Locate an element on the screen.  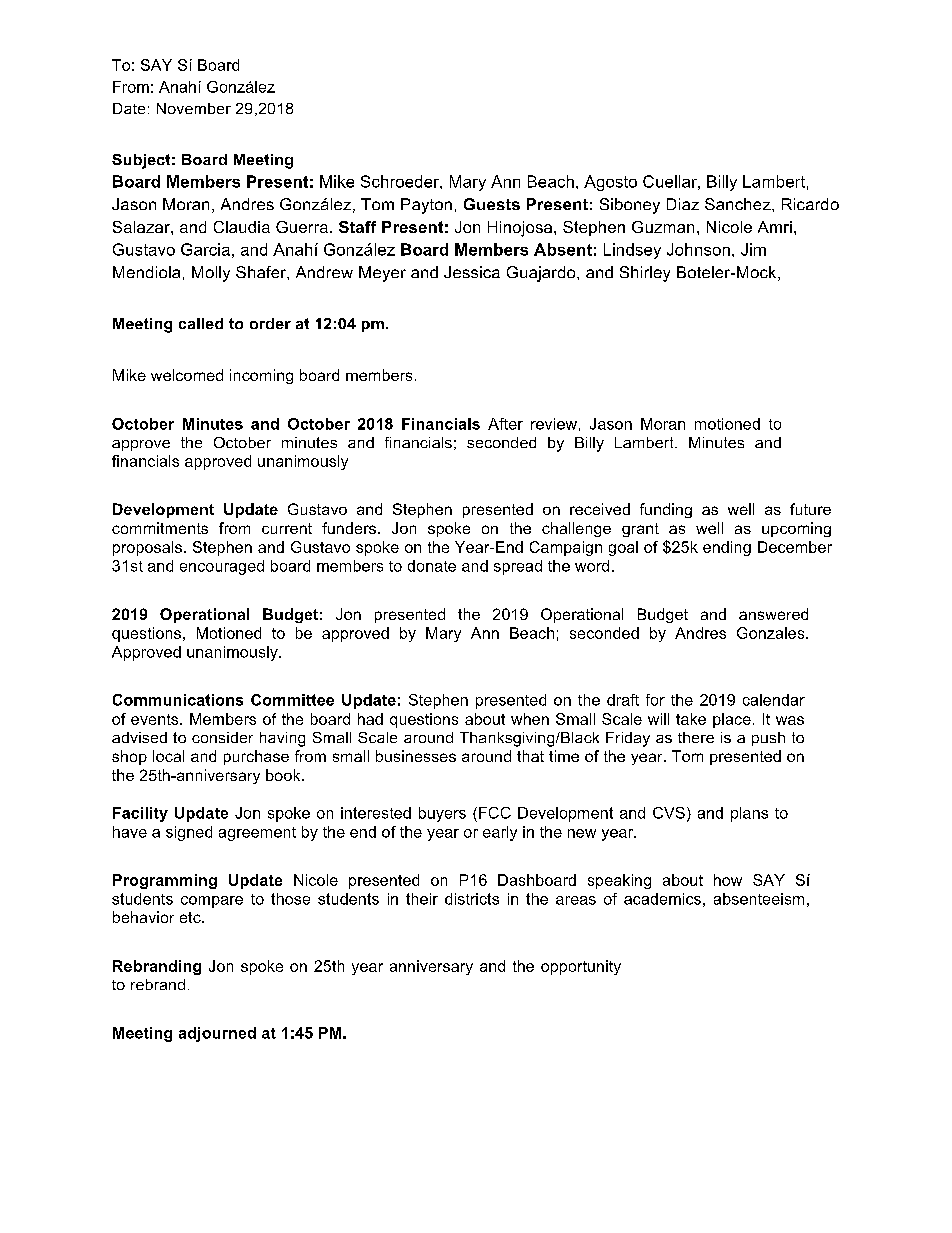
etc is located at coordinates (191, 917).
